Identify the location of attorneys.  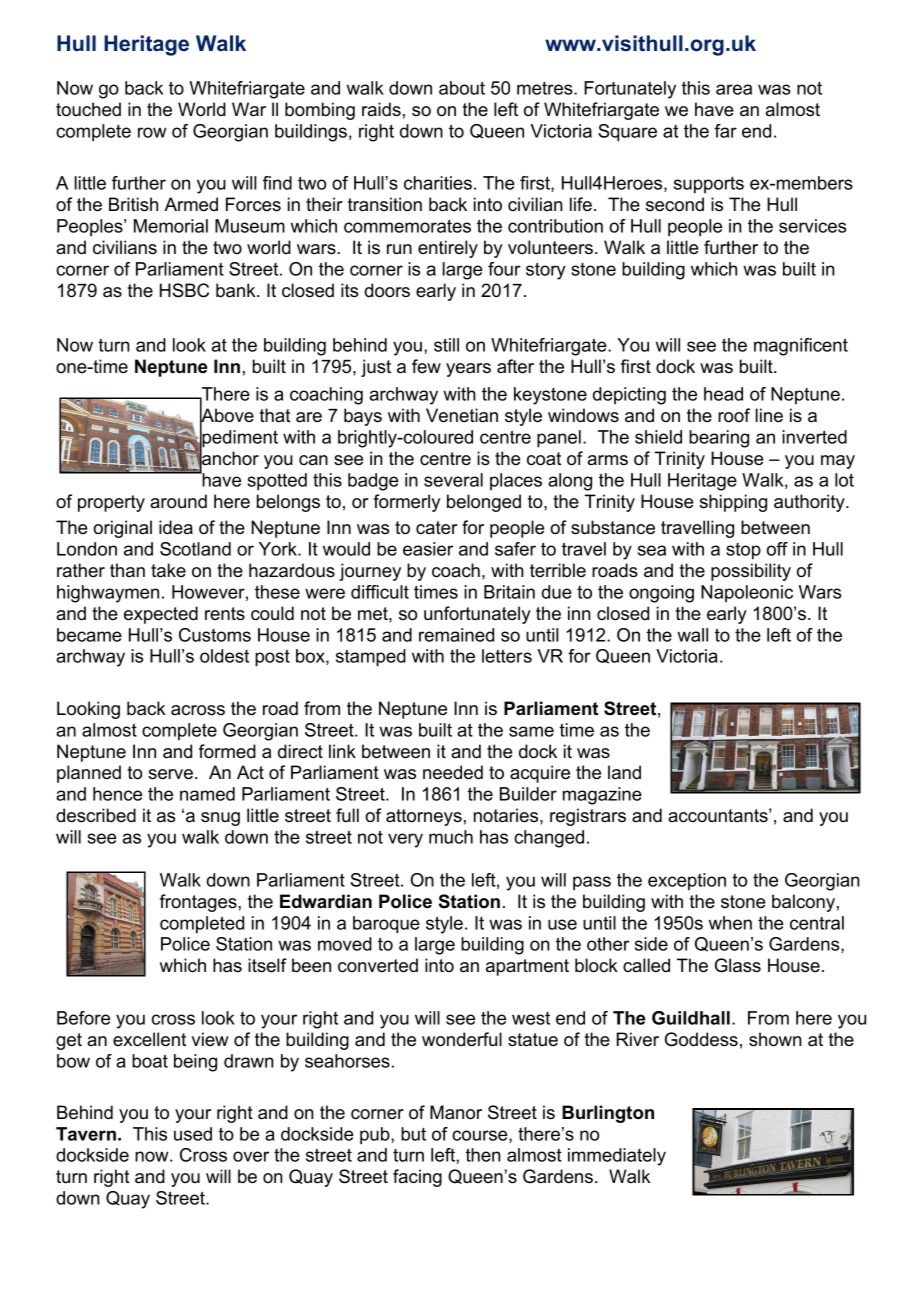
(424, 817).
